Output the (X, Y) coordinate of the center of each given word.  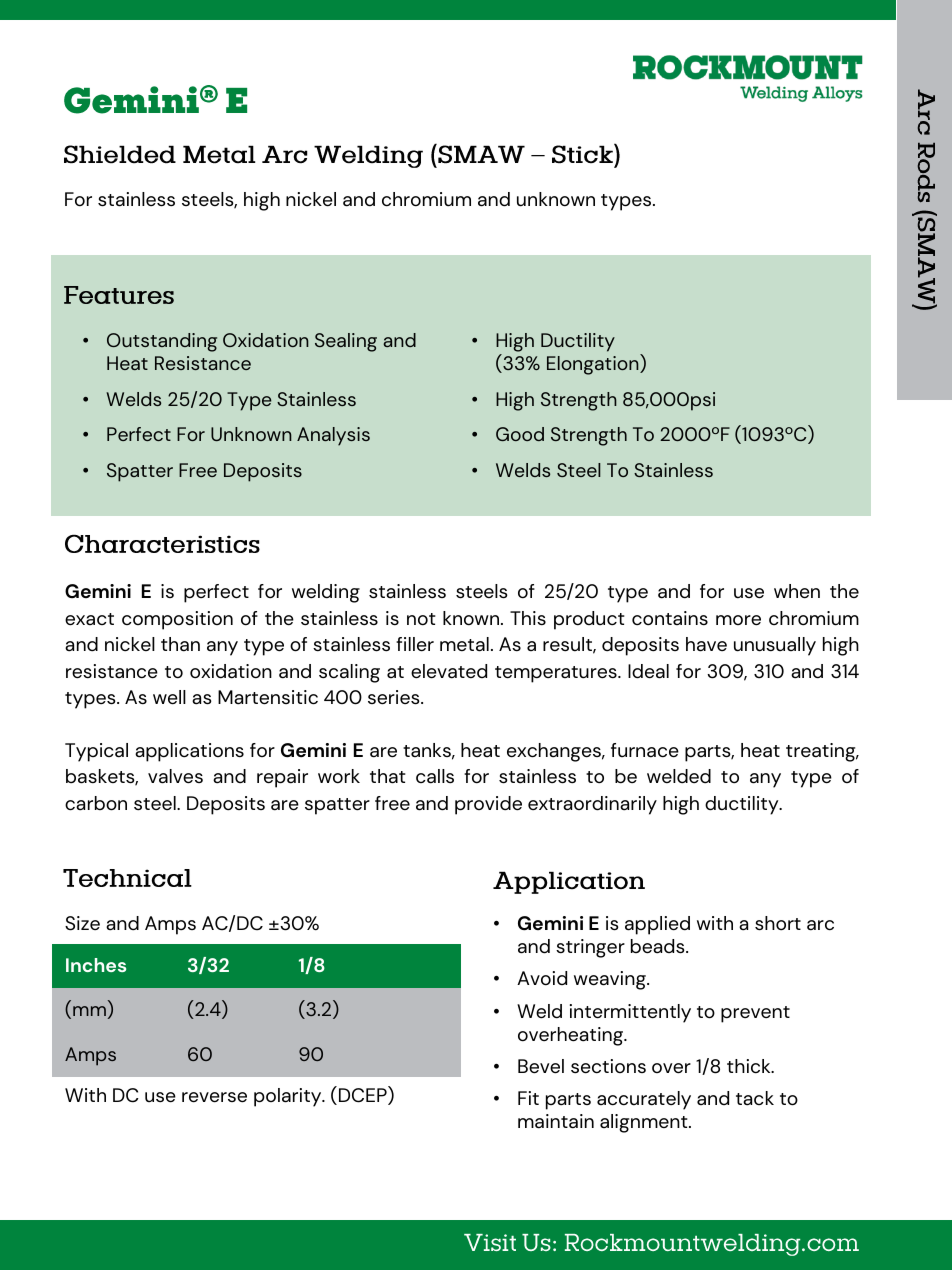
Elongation (594, 364)
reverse (214, 1097)
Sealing (346, 342)
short (778, 923)
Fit (528, 1098)
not (421, 619)
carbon (96, 803)
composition (177, 620)
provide (488, 805)
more (738, 620)
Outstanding (162, 342)
